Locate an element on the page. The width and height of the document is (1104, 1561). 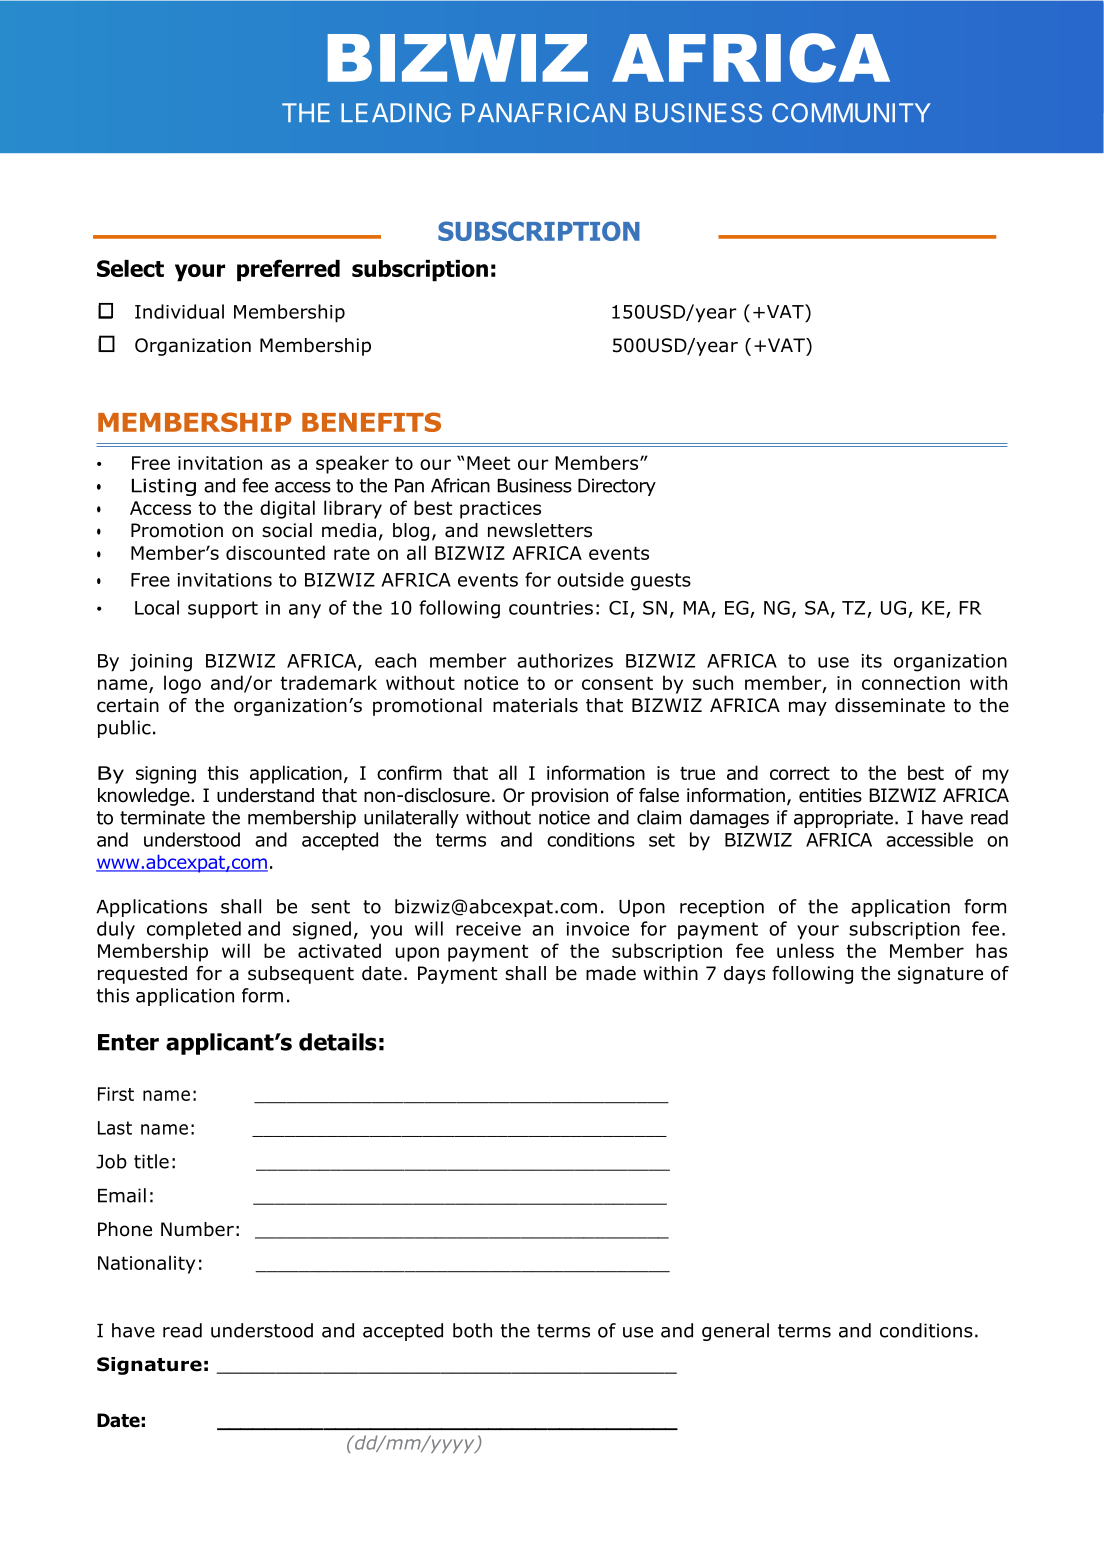
LEADING is located at coordinates (396, 113).
